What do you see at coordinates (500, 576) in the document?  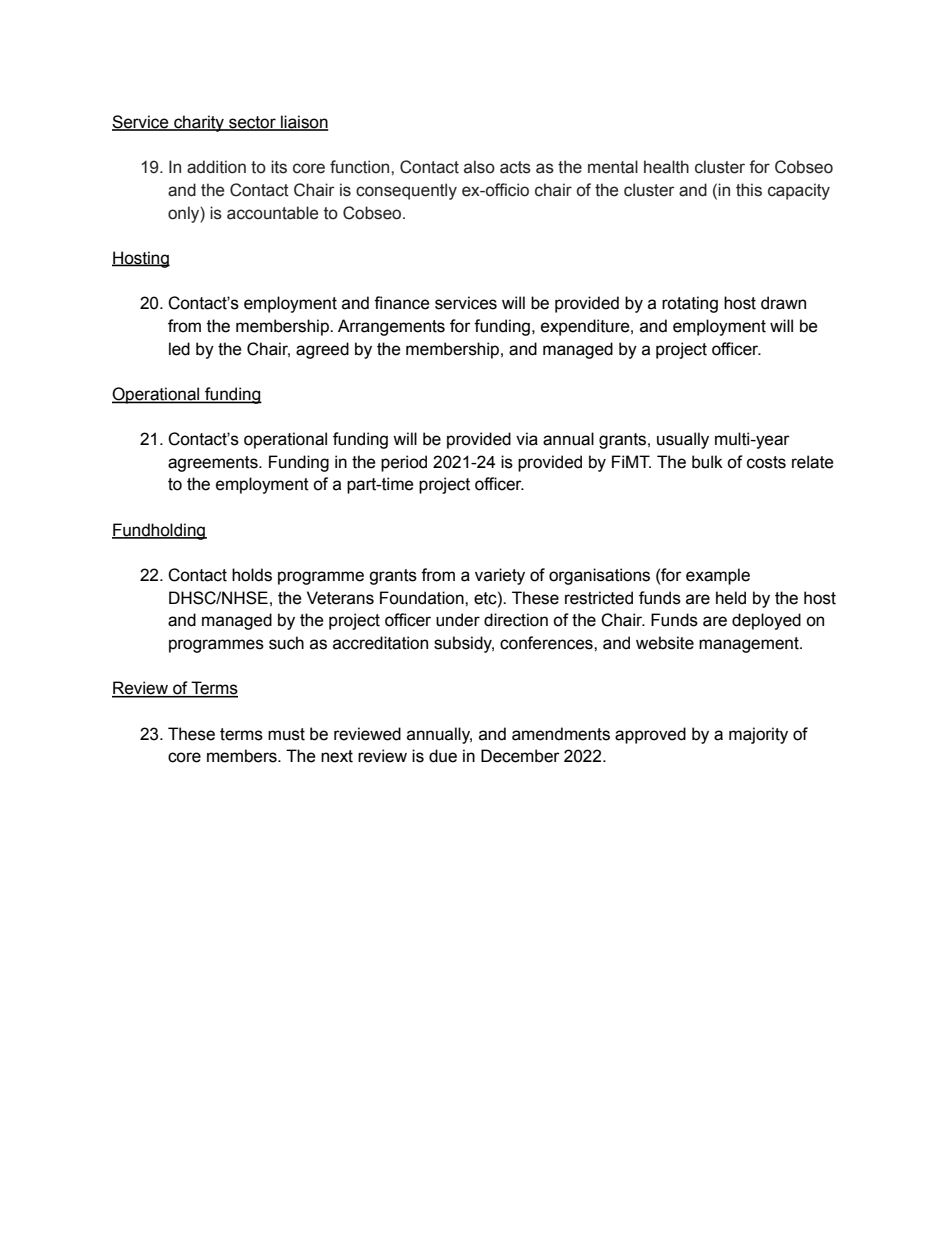 I see `variety` at bounding box center [500, 576].
